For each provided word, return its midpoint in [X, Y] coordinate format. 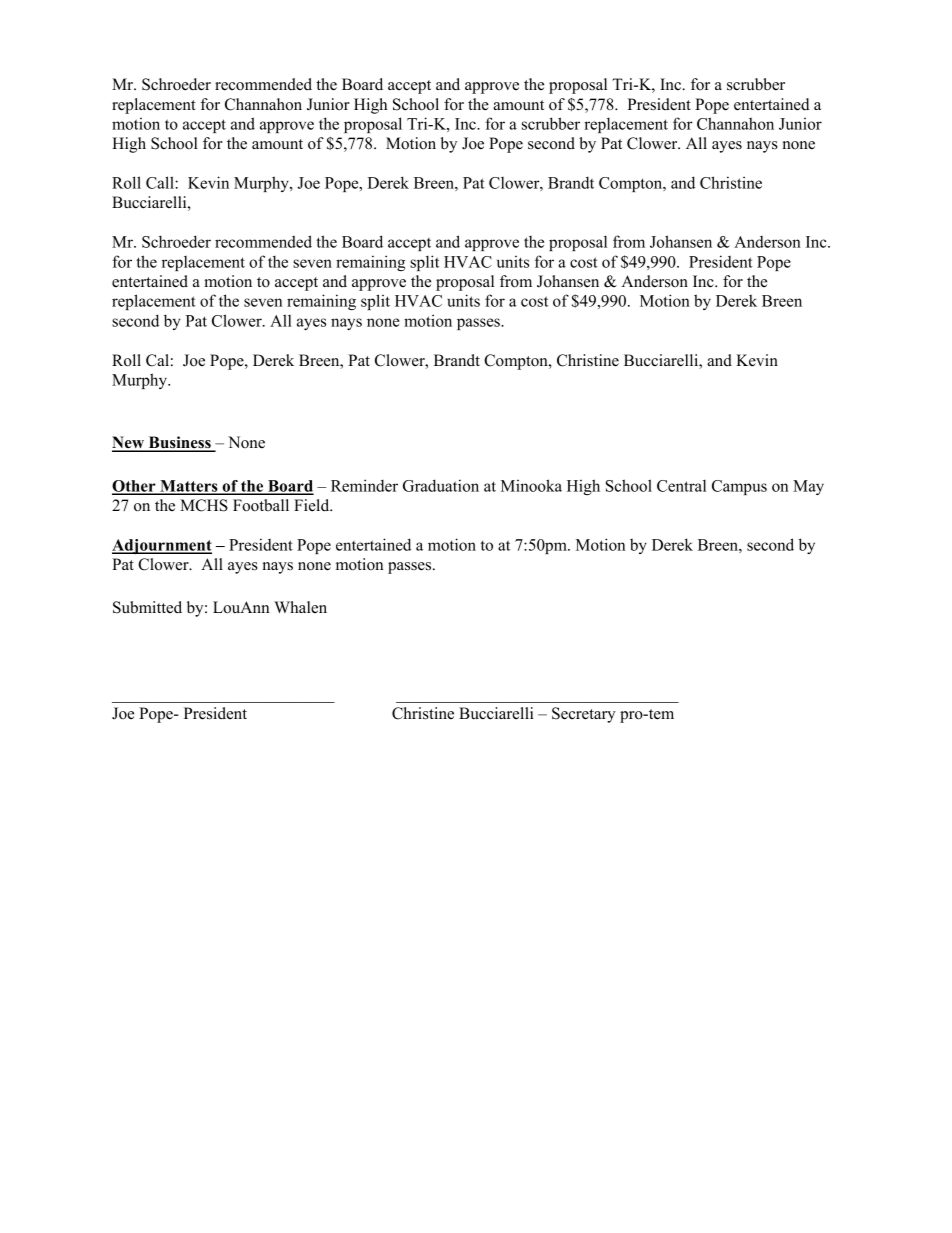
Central [681, 485]
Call [161, 182]
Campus [739, 487]
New [129, 443]
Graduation [441, 485]
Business [179, 443]
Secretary [584, 715]
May [808, 487]
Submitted [147, 607]
